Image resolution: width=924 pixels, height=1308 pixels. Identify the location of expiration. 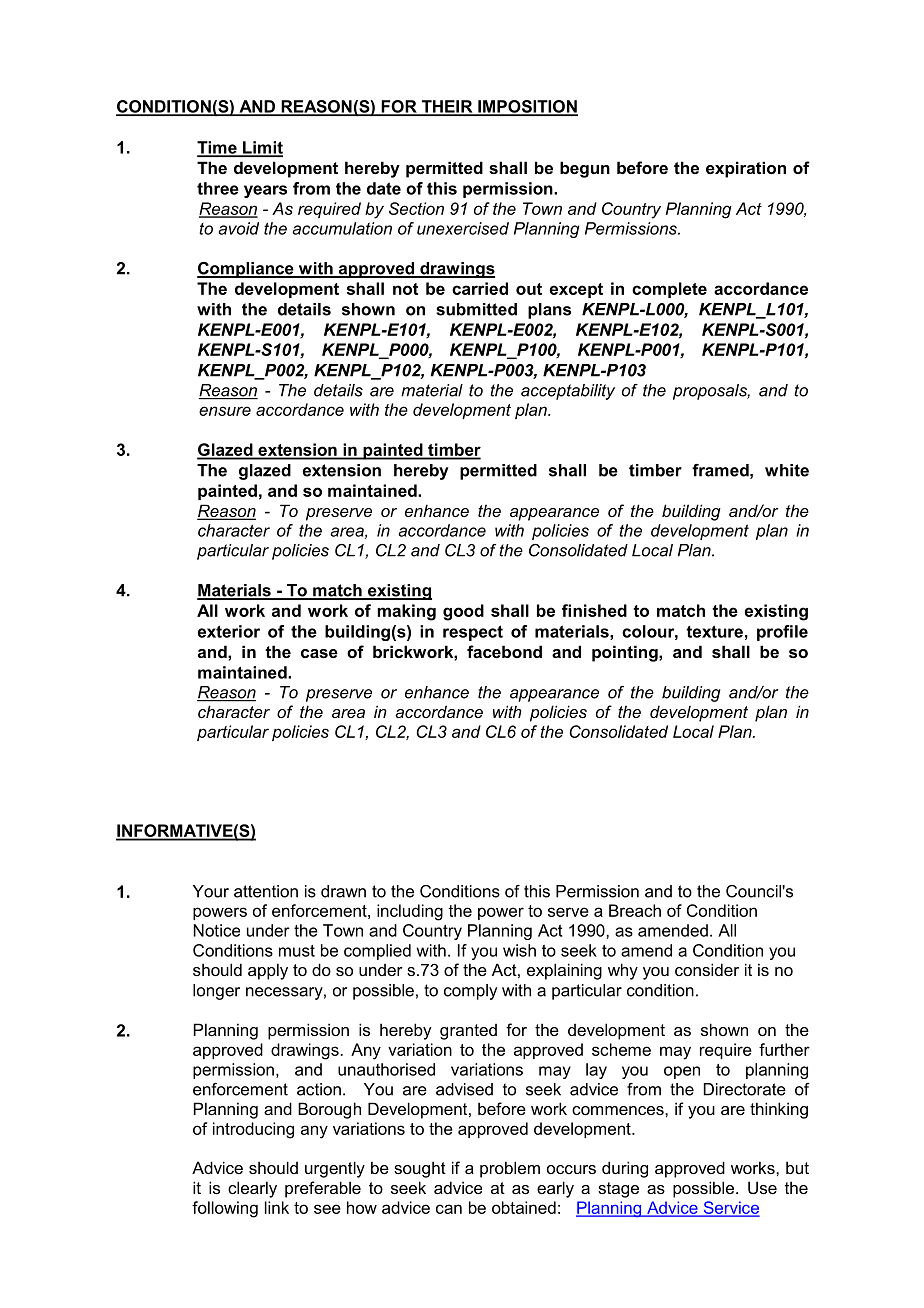
(746, 169).
